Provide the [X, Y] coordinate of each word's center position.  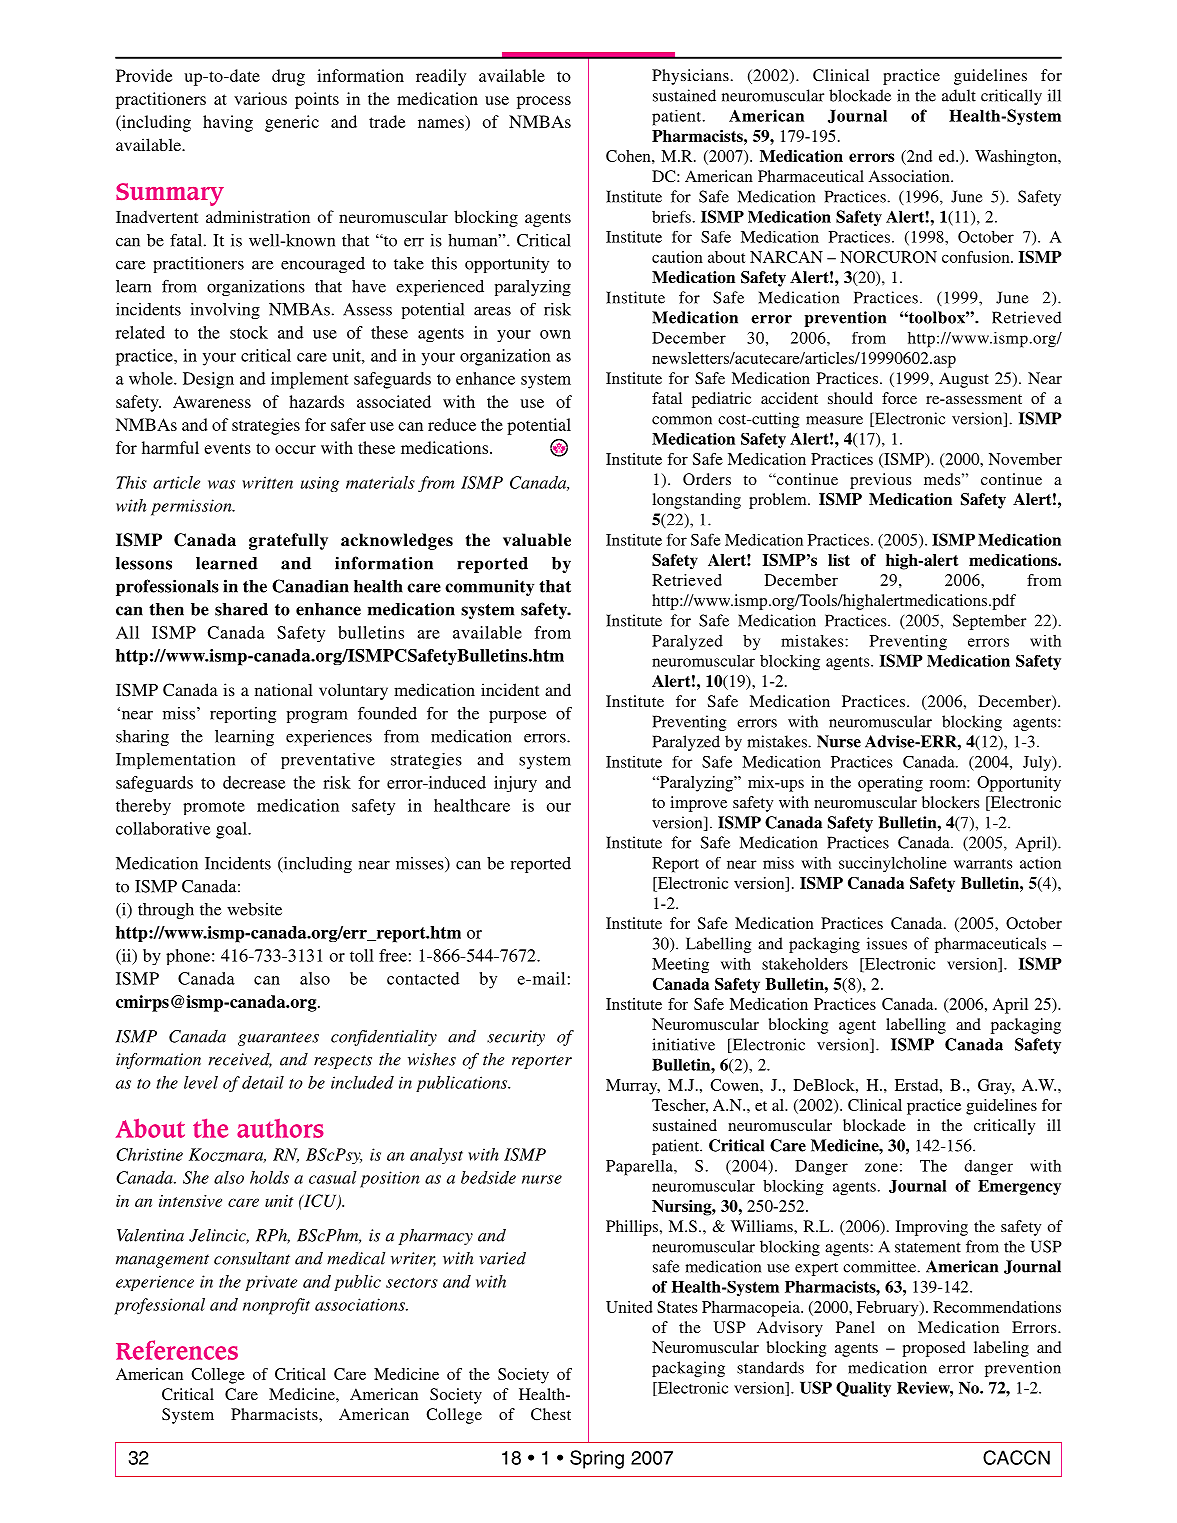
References [177, 1350]
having [228, 123]
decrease [254, 782]
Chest [551, 1414]
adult [959, 95]
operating [890, 784]
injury [515, 784]
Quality [863, 1389]
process [544, 102]
